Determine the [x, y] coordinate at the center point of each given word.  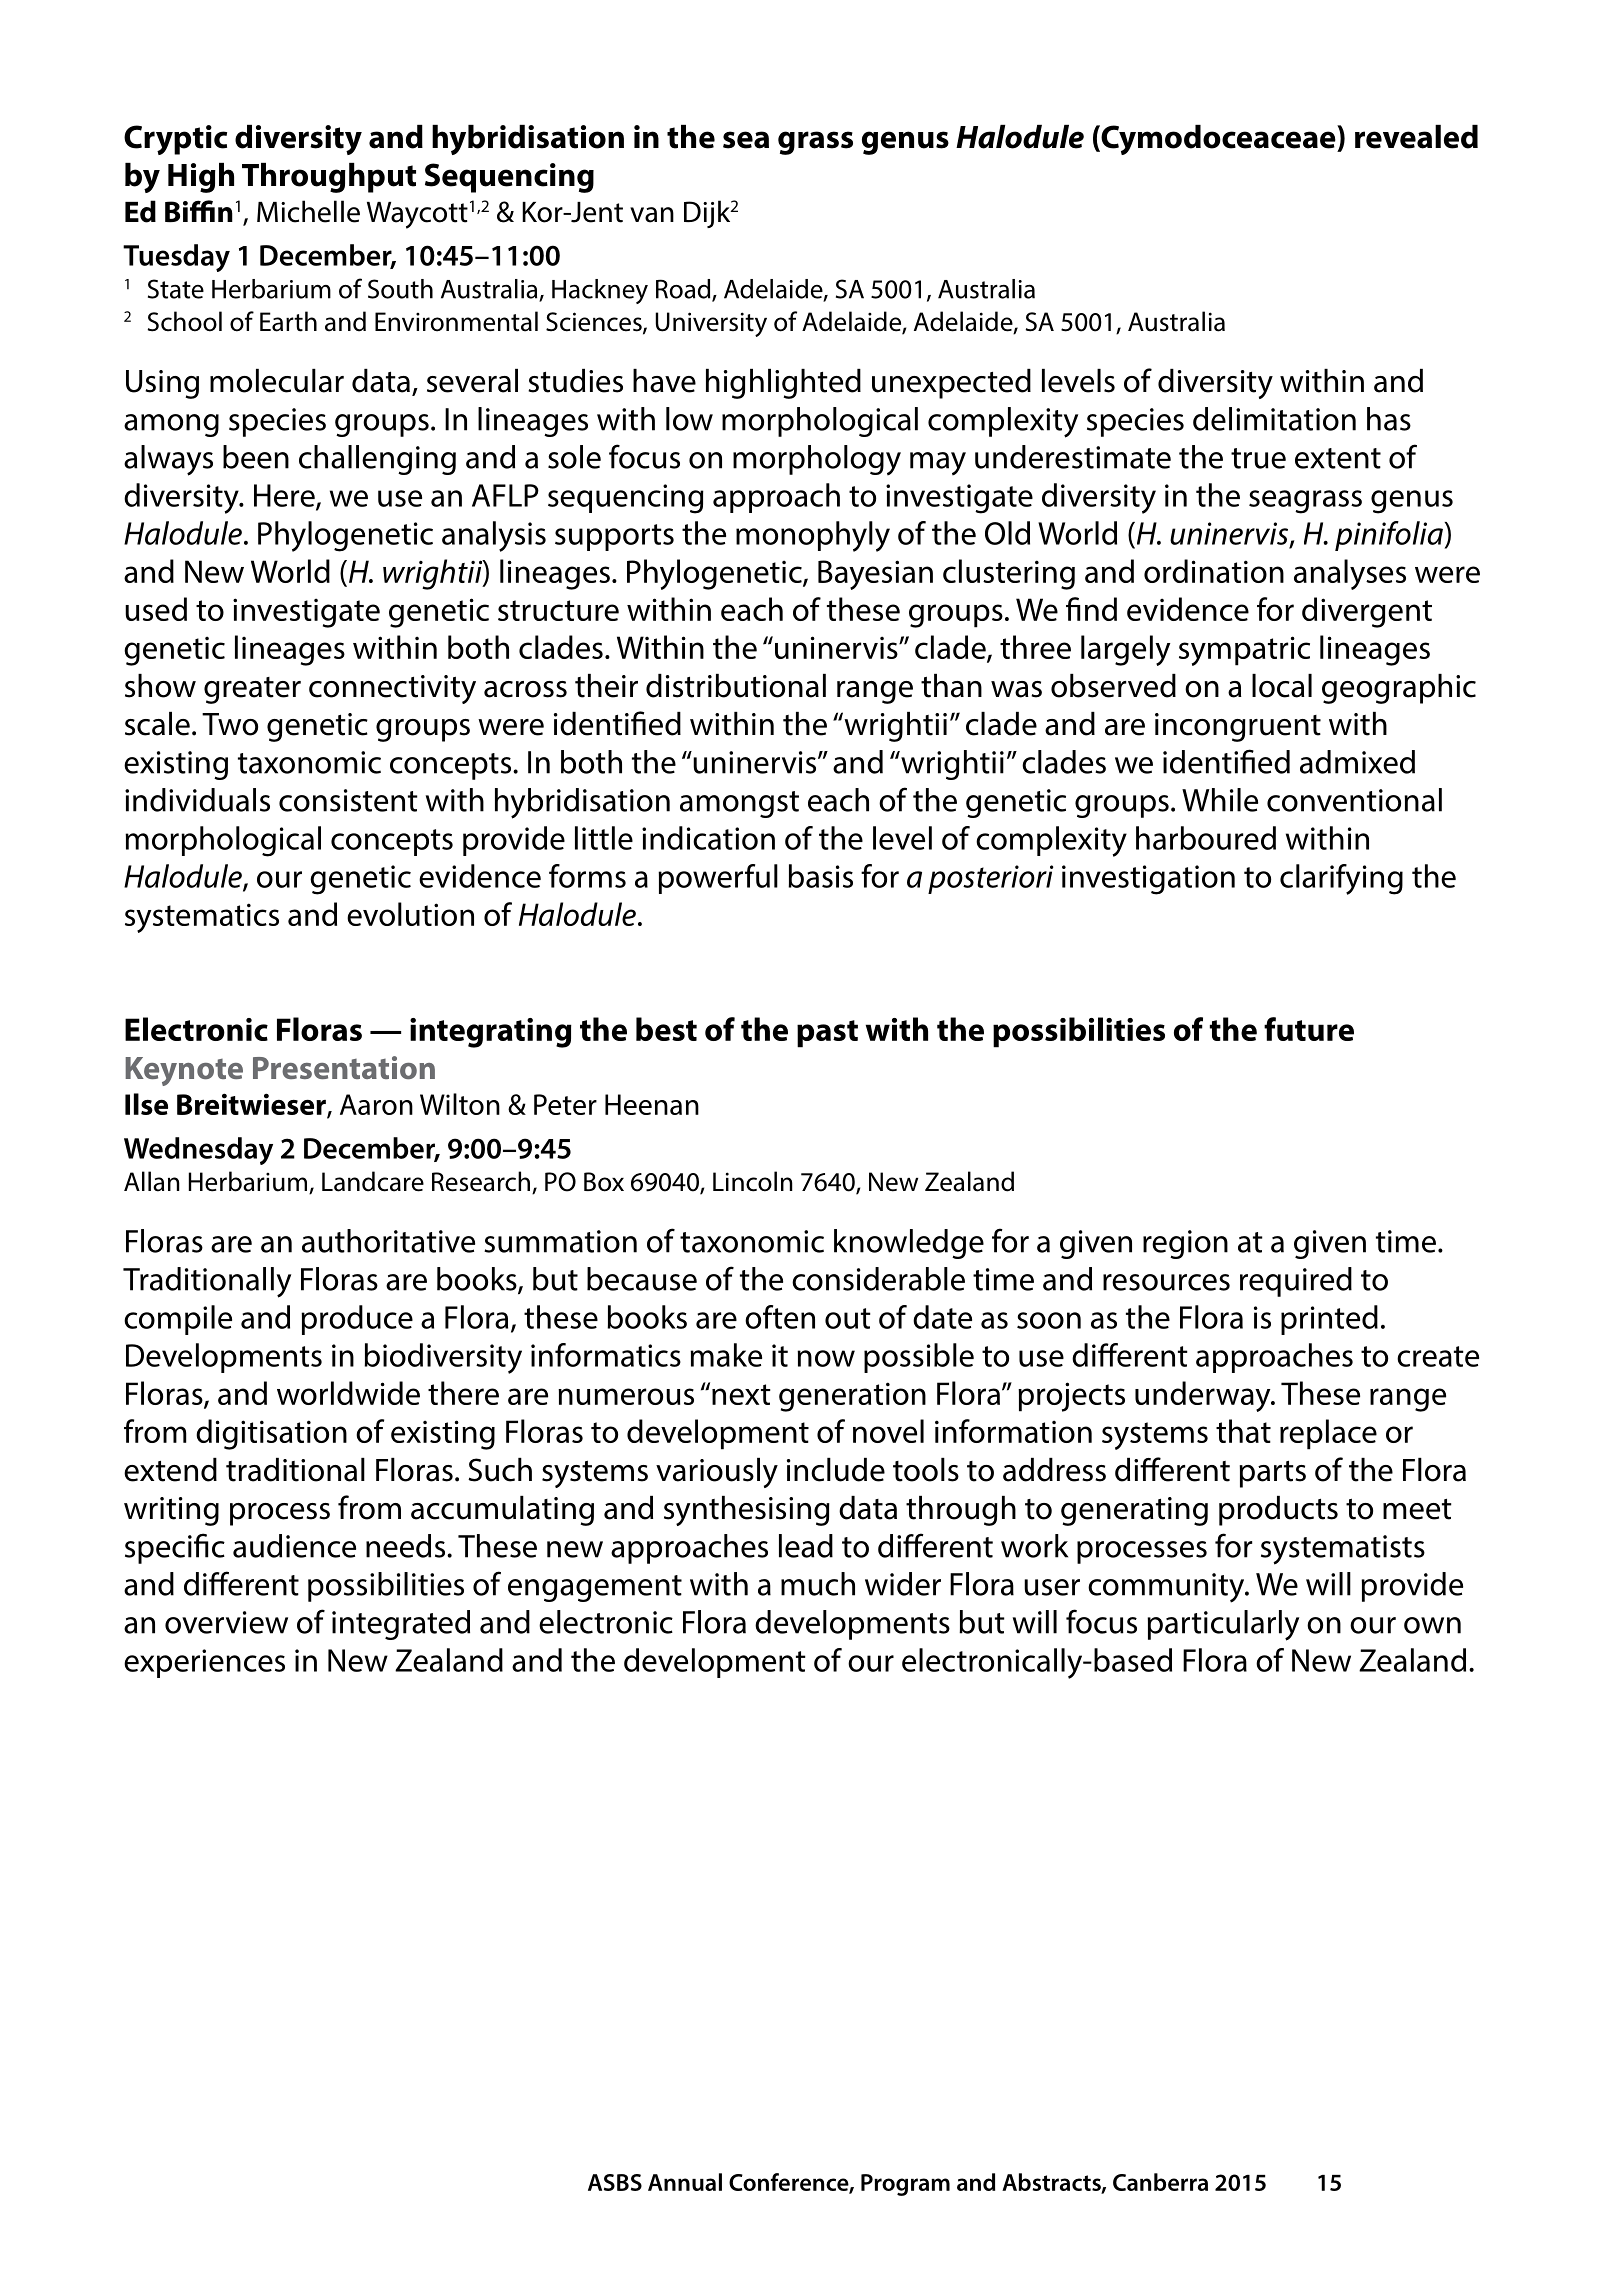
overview [226, 1622]
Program [905, 2185]
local [1282, 686]
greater [252, 690]
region [1185, 1244]
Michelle [308, 211]
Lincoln [753, 1181]
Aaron [376, 1104]
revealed [1416, 137]
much [818, 1584]
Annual [685, 2182]
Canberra [1160, 2182]
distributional [736, 686]
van [652, 215]
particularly [1223, 1625]
